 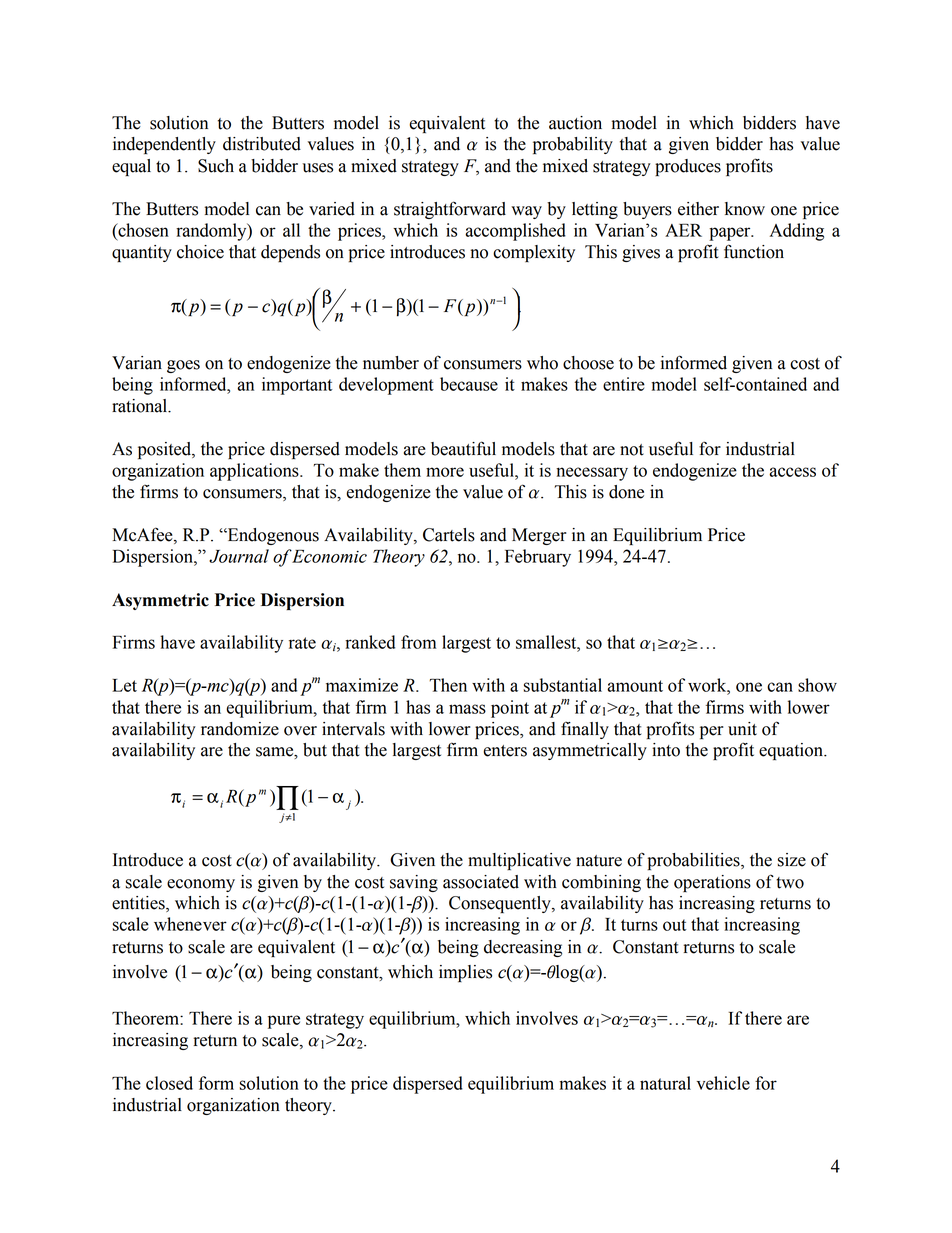 What do you see at coordinates (450, 210) in the screenshot?
I see `straightforward` at bounding box center [450, 210].
